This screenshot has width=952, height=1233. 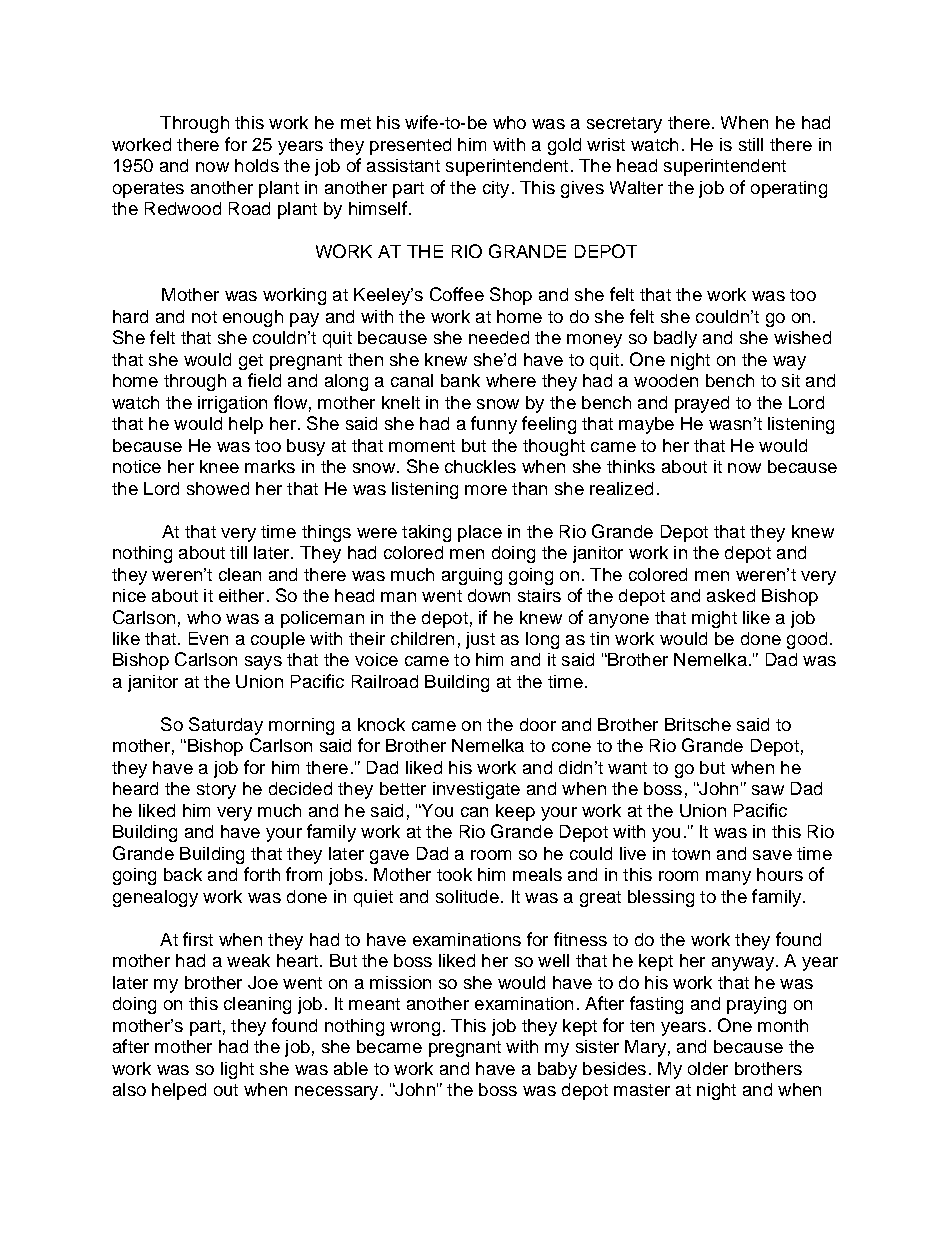 I want to click on wrong, so click(x=415, y=1029).
